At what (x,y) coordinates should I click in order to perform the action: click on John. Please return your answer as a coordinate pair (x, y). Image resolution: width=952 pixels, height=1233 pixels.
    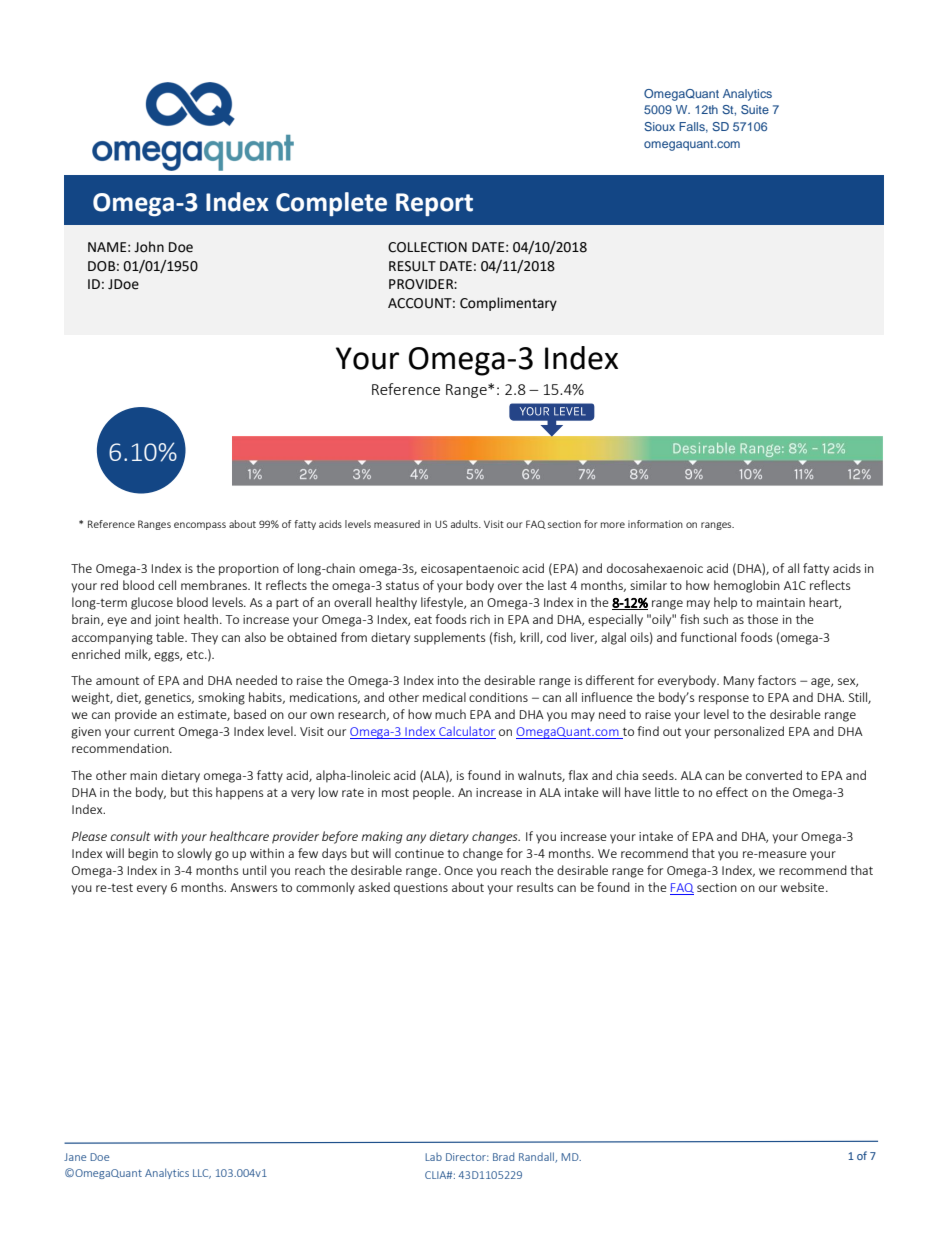
    Looking at the image, I should click on (149, 247).
